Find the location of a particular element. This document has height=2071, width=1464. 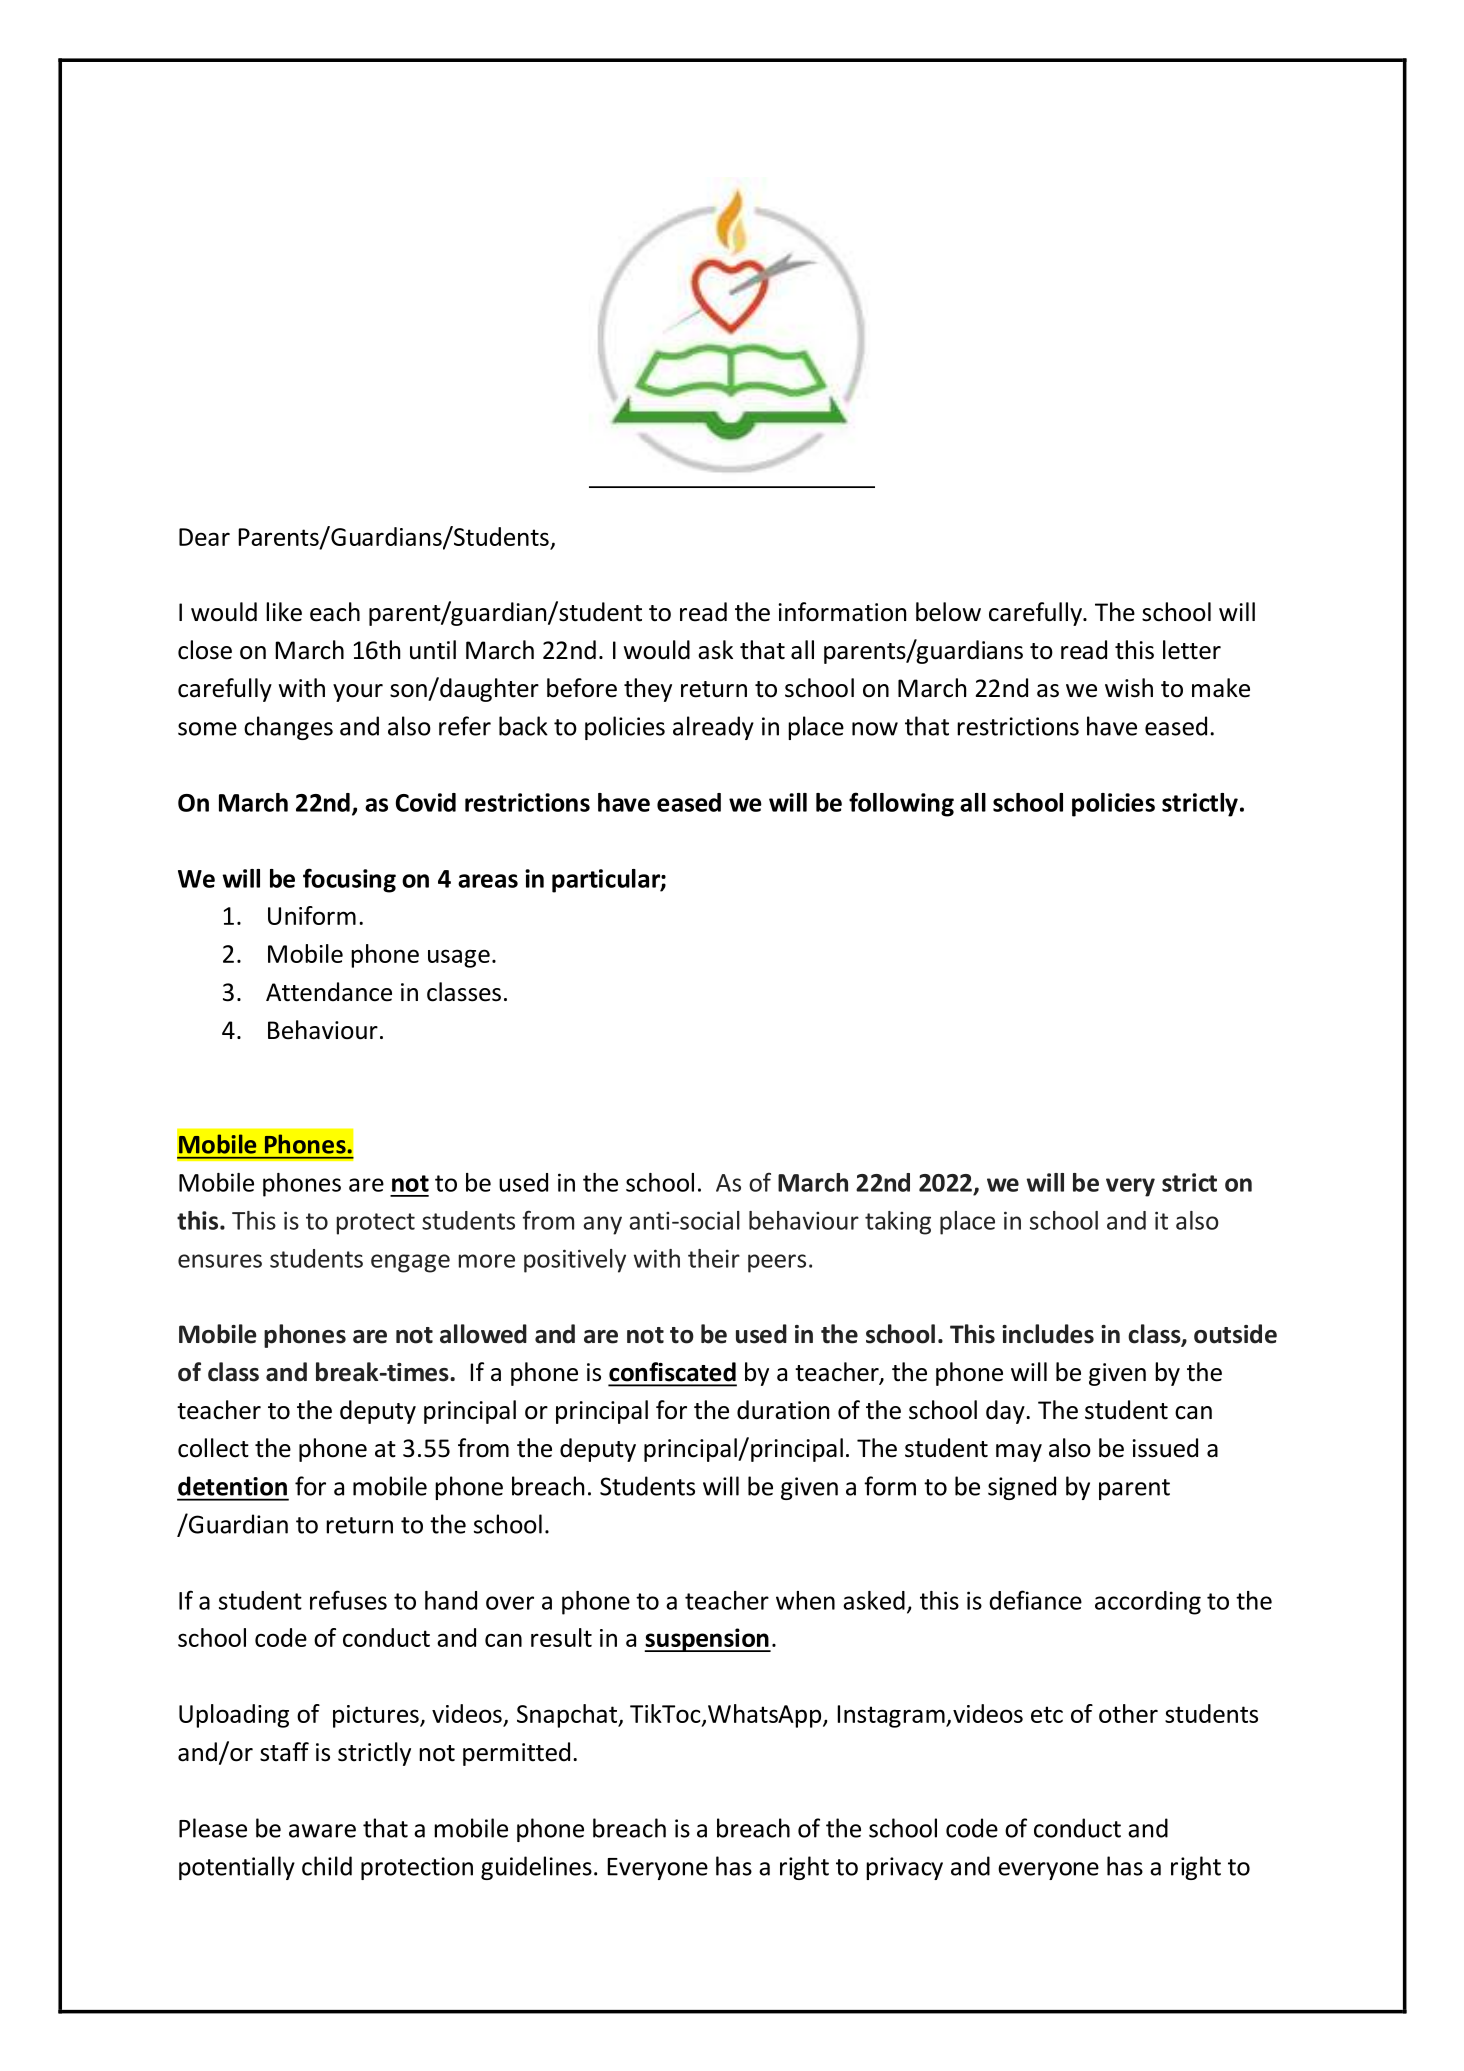

following is located at coordinates (901, 804).
